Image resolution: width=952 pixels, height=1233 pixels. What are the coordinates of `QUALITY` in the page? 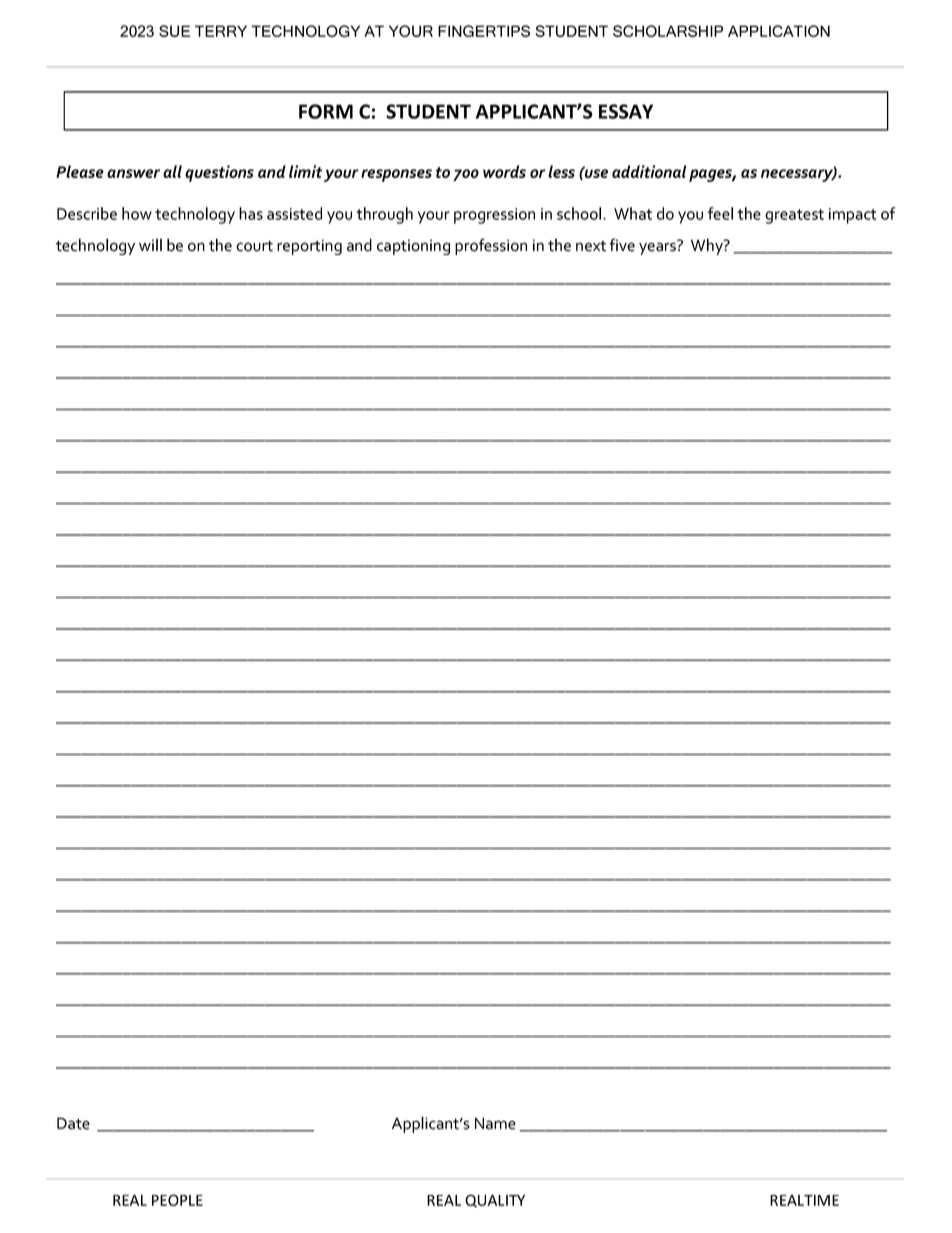 It's located at (495, 1201).
